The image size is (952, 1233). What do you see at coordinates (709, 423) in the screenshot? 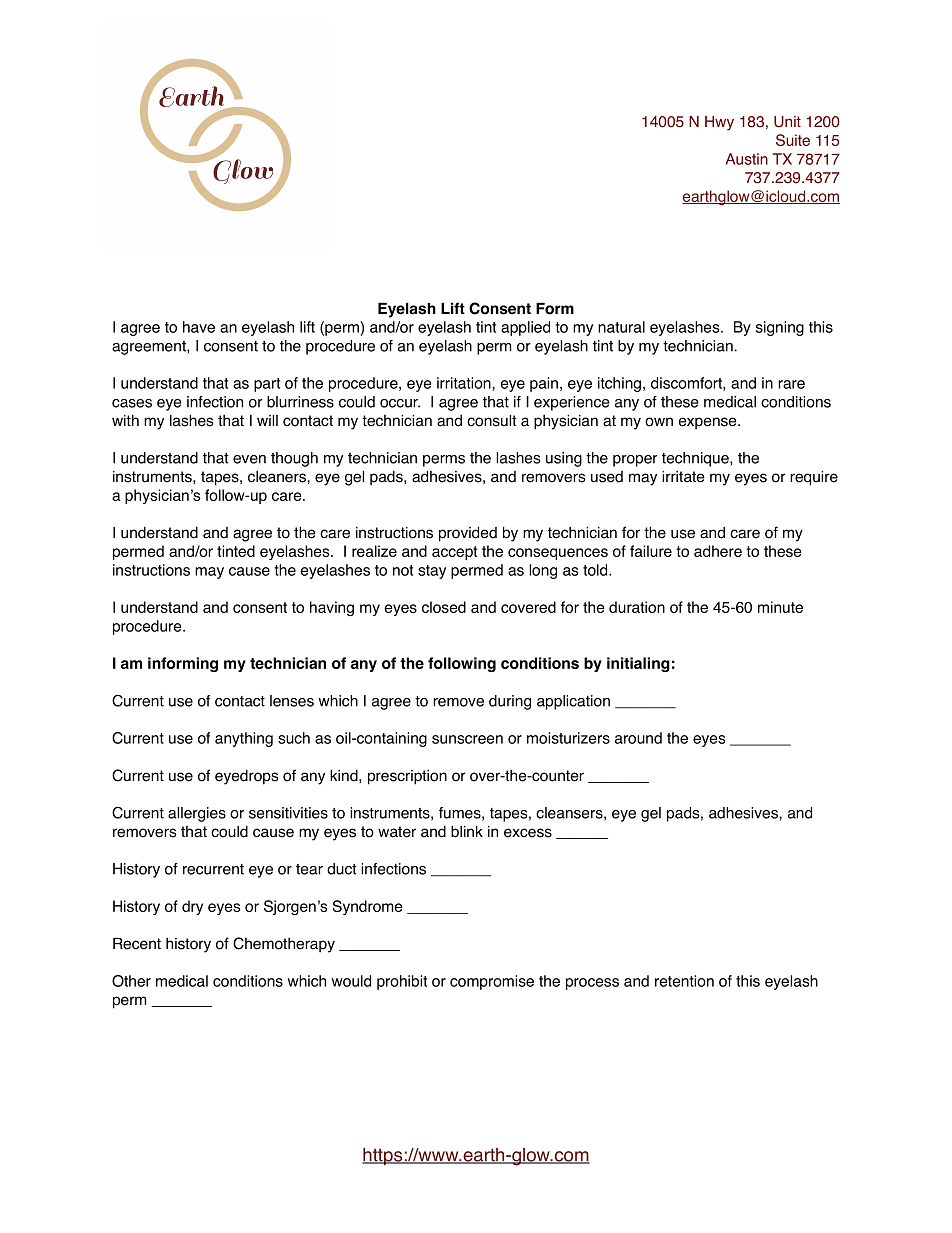
I see `expense` at bounding box center [709, 423].
